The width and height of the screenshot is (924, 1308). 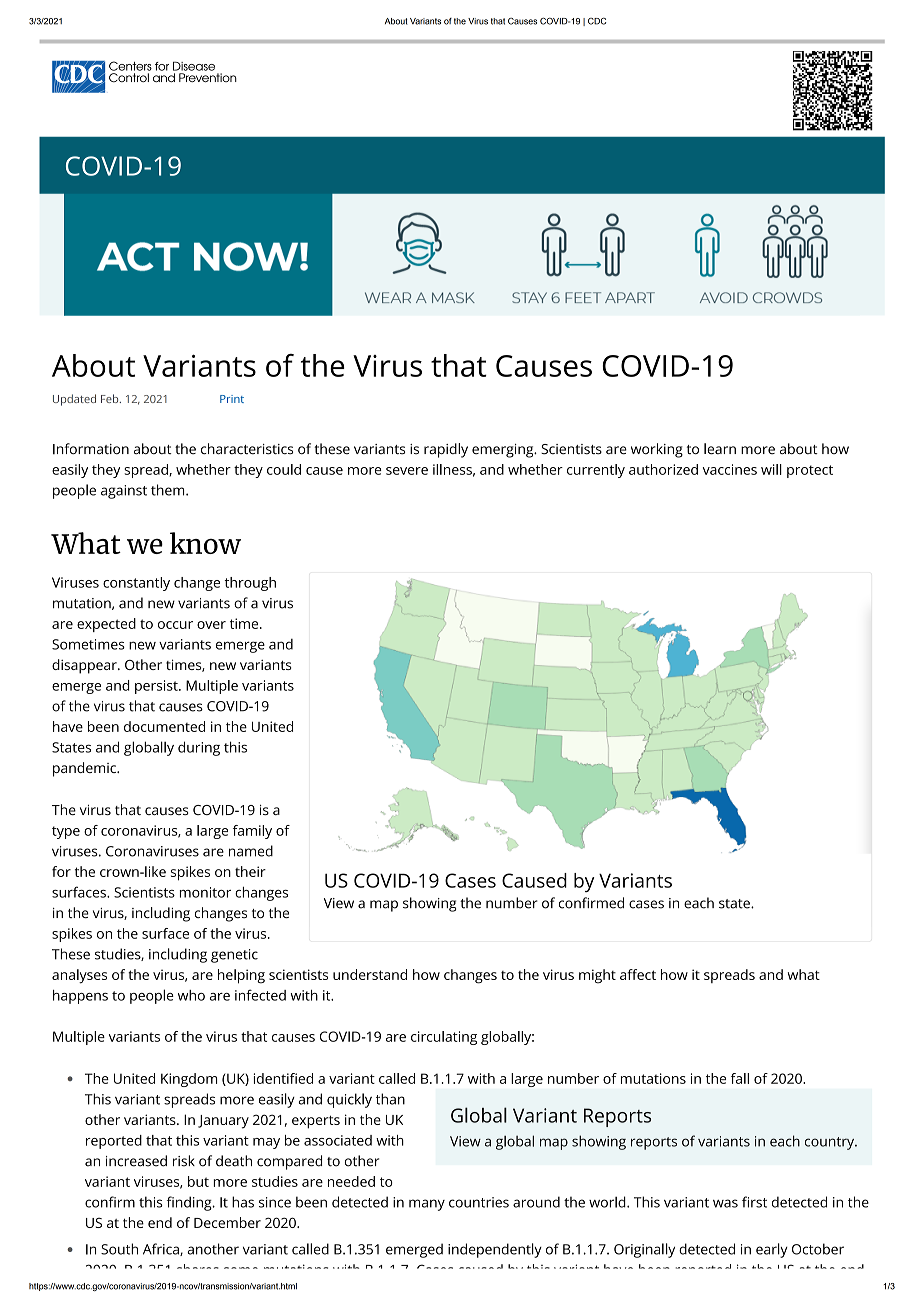 I want to click on understand, so click(x=370, y=974).
